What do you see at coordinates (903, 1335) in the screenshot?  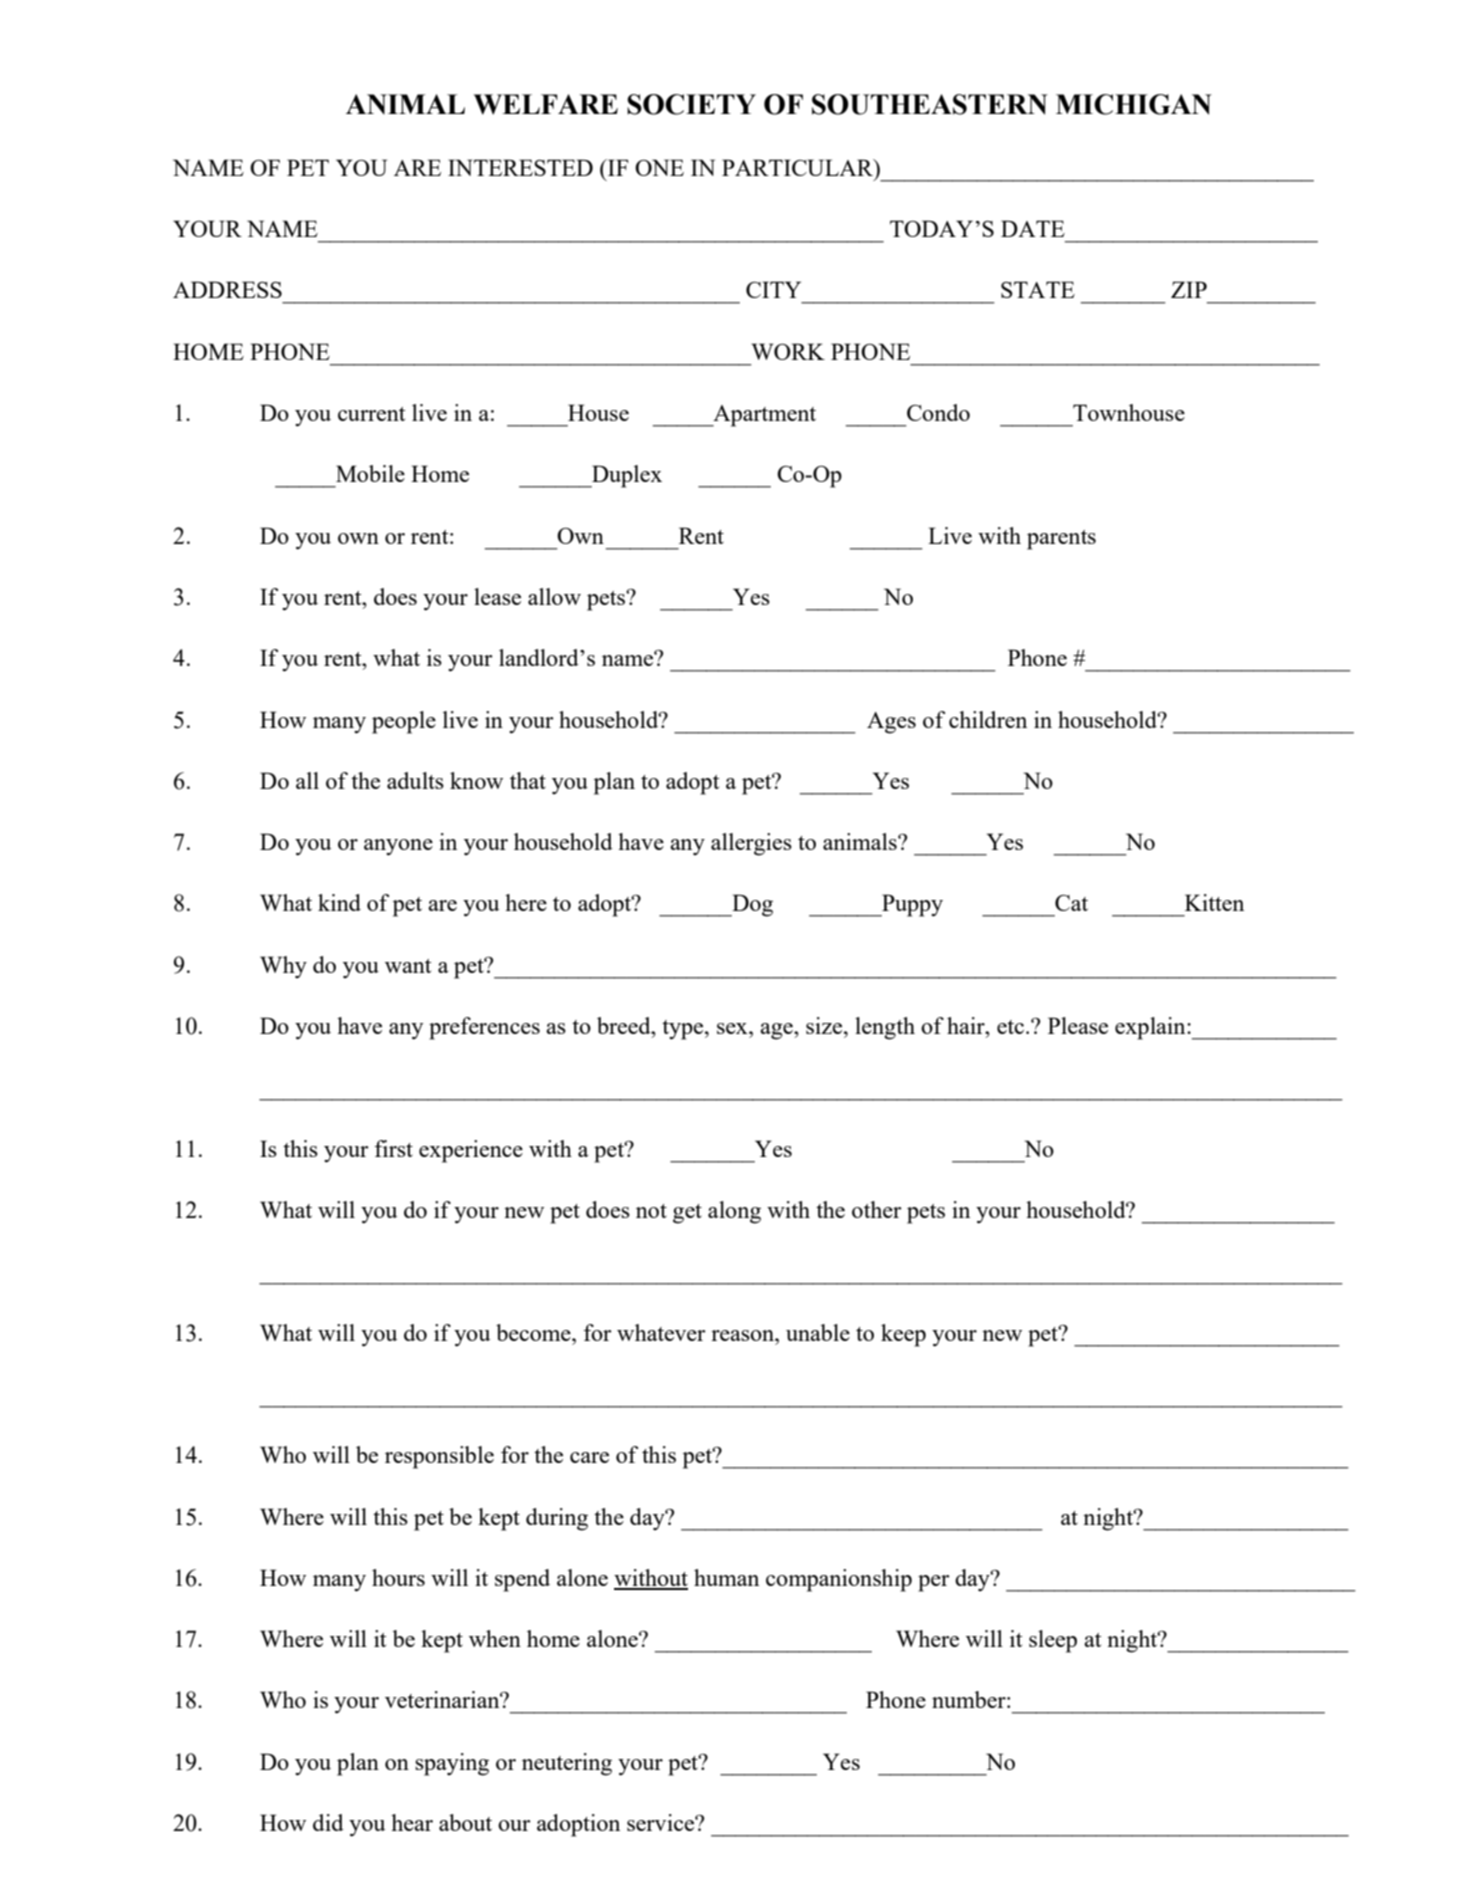 I see `keep` at bounding box center [903, 1335].
